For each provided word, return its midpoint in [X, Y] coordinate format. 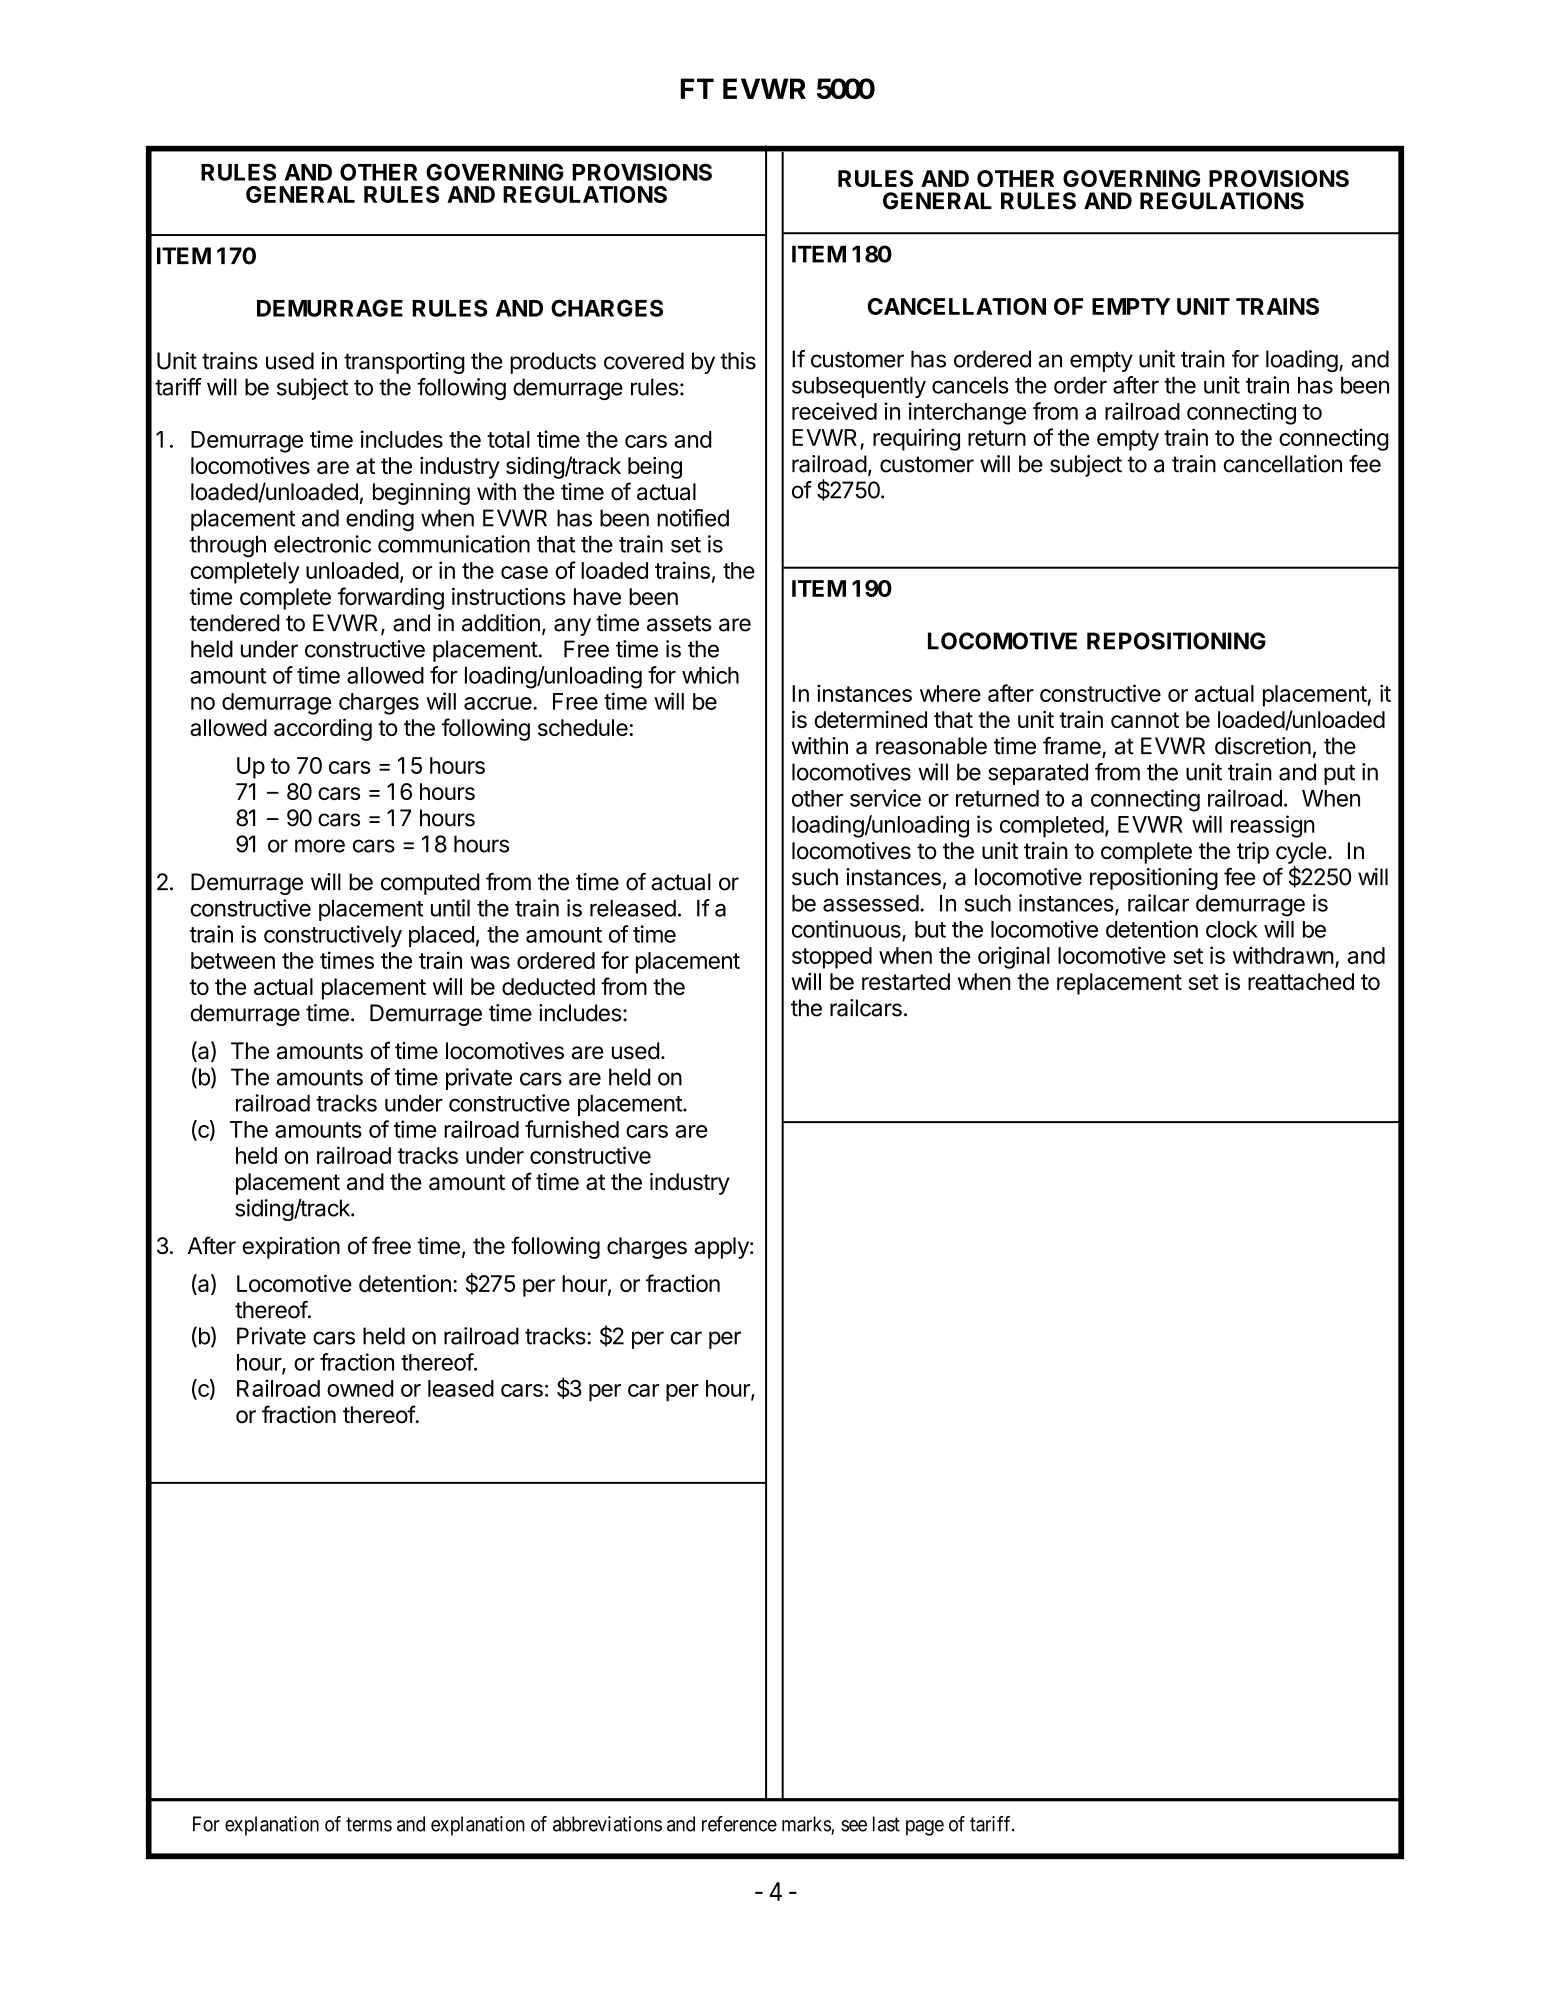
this [738, 361]
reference [739, 1824]
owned [360, 1388]
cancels [970, 385]
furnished [572, 1129]
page [925, 1828]
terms [369, 1824]
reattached [1301, 981]
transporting [404, 363]
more [320, 846]
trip [1253, 853]
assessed [871, 903]
